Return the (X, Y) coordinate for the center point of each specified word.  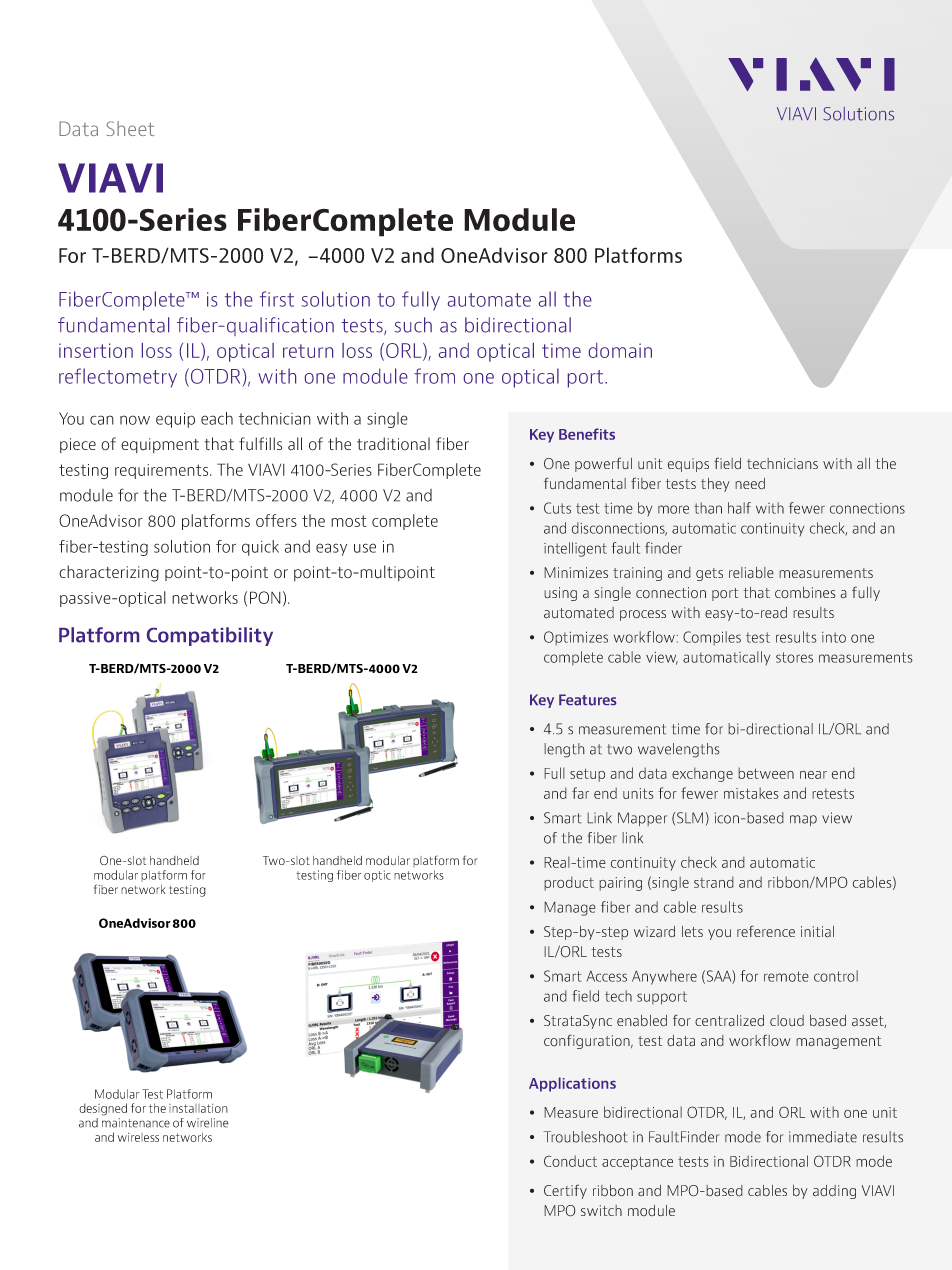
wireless (138, 1137)
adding (834, 1192)
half (739, 508)
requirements (163, 471)
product (569, 883)
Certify (565, 1191)
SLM (691, 818)
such (413, 325)
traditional (393, 444)
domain (620, 350)
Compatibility (210, 636)
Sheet (130, 128)
